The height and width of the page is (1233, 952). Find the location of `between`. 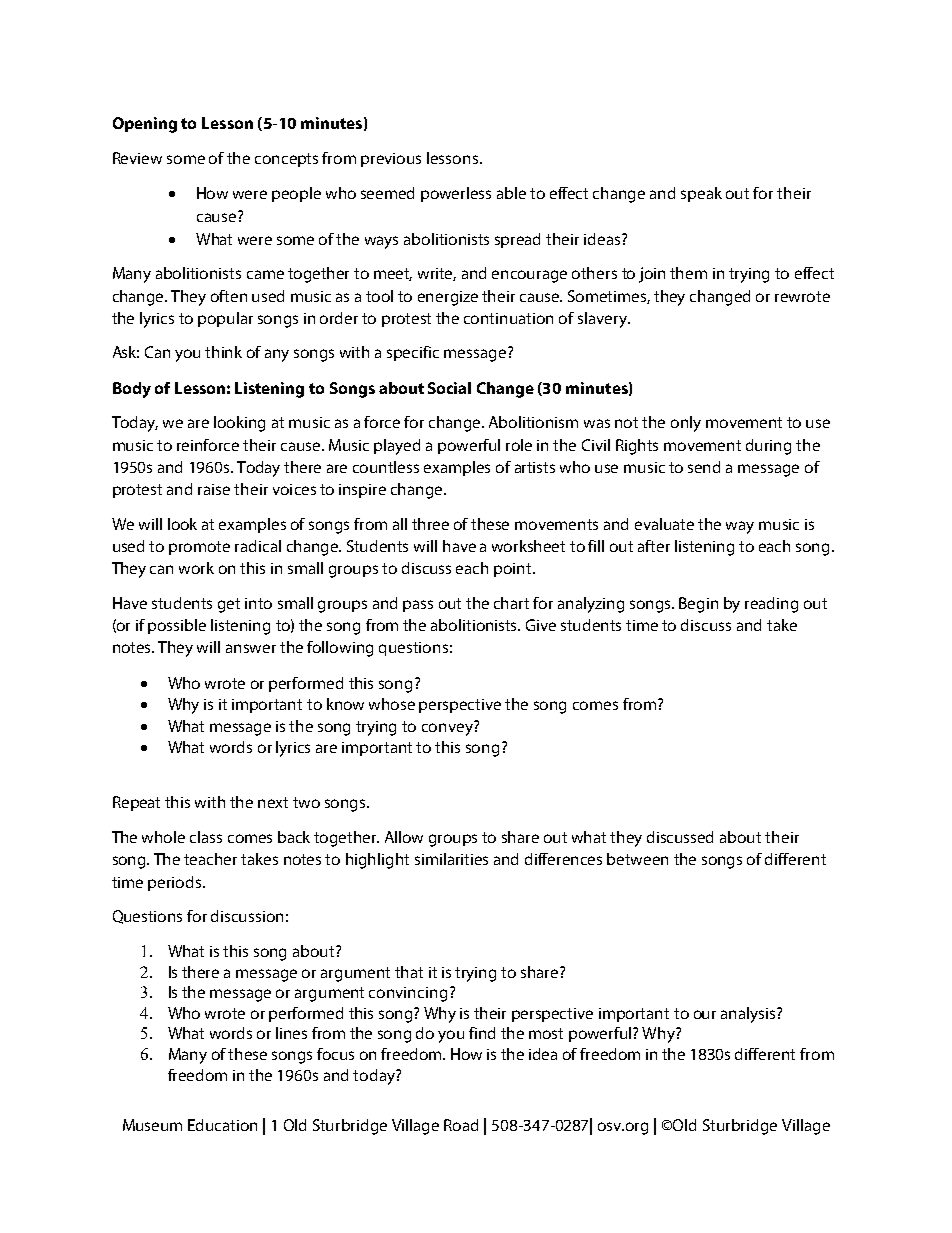

between is located at coordinates (637, 859).
